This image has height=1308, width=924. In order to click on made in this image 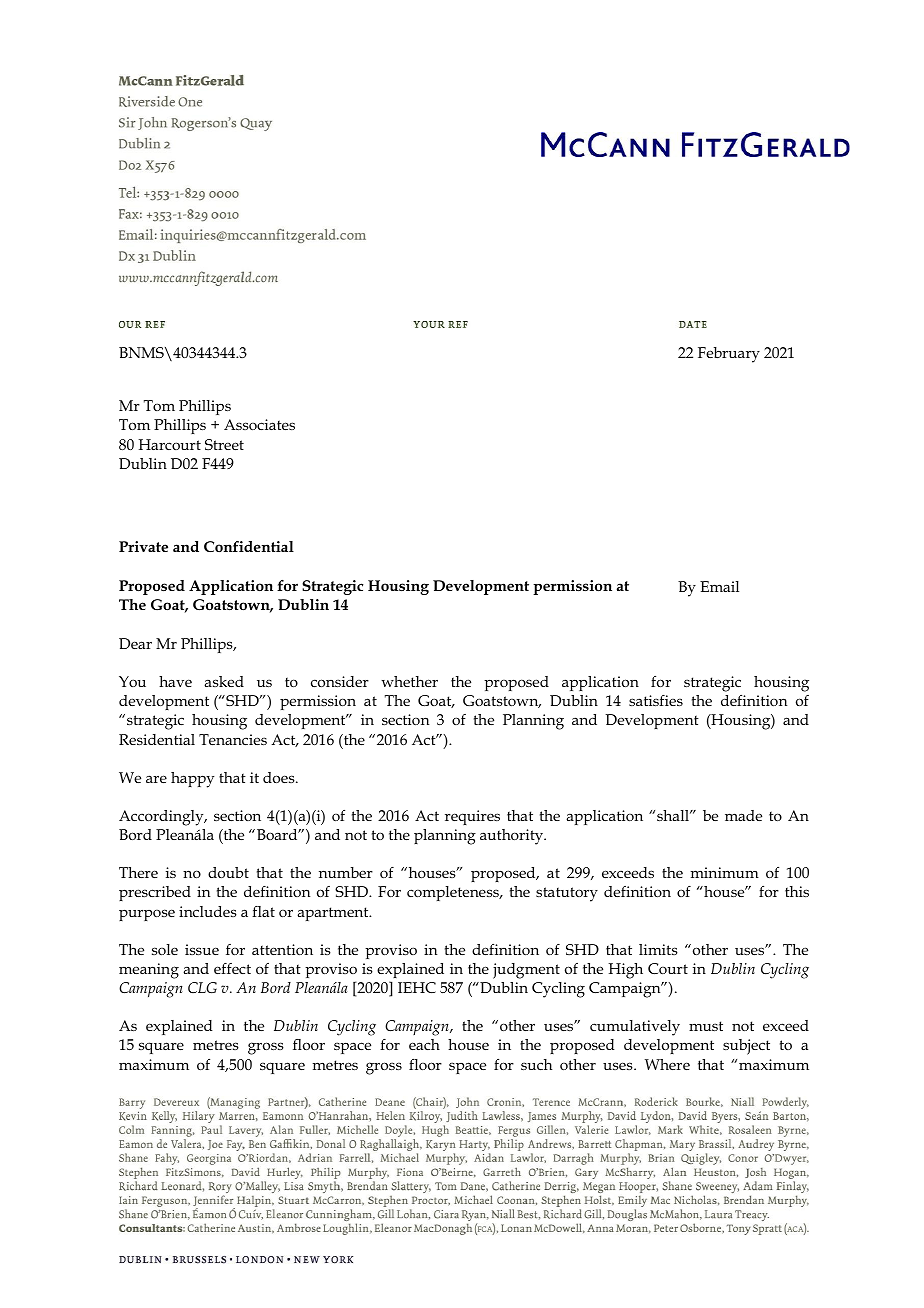, I will do `click(743, 815)`.
